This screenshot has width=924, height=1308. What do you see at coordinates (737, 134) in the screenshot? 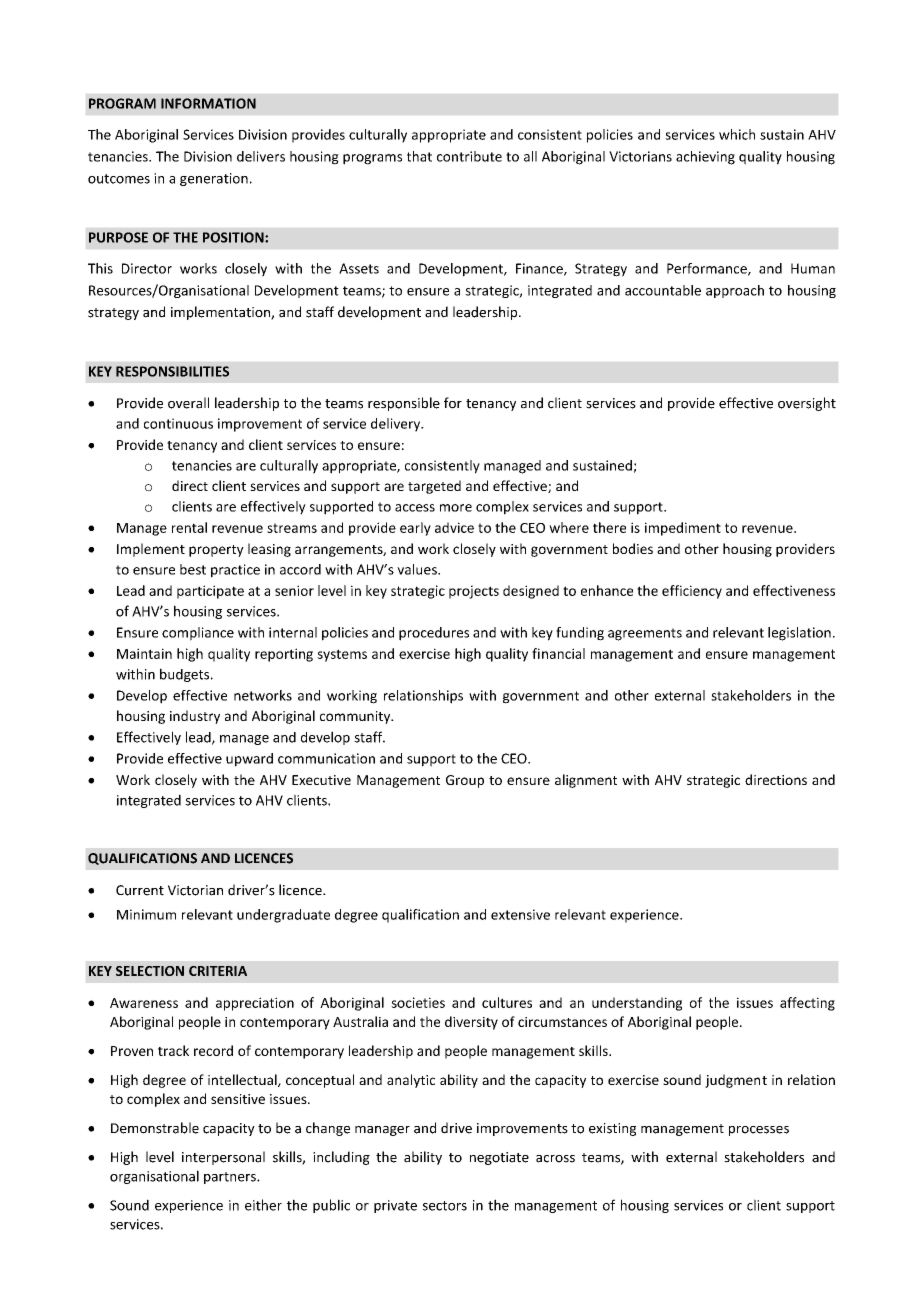
I see `which` at bounding box center [737, 134].
